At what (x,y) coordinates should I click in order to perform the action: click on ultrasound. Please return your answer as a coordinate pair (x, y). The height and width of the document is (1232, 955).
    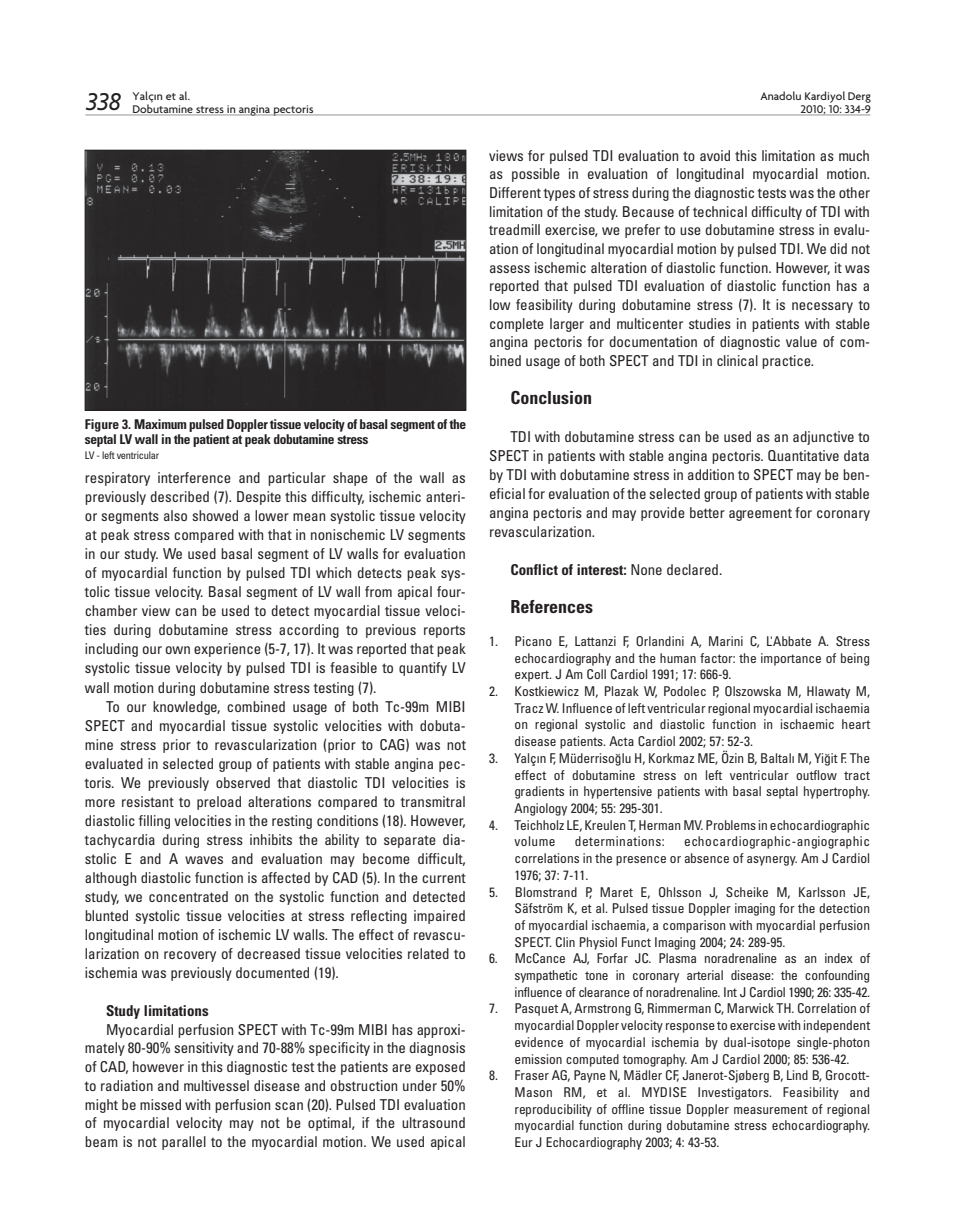
    Looking at the image, I should click on (433, 1122).
